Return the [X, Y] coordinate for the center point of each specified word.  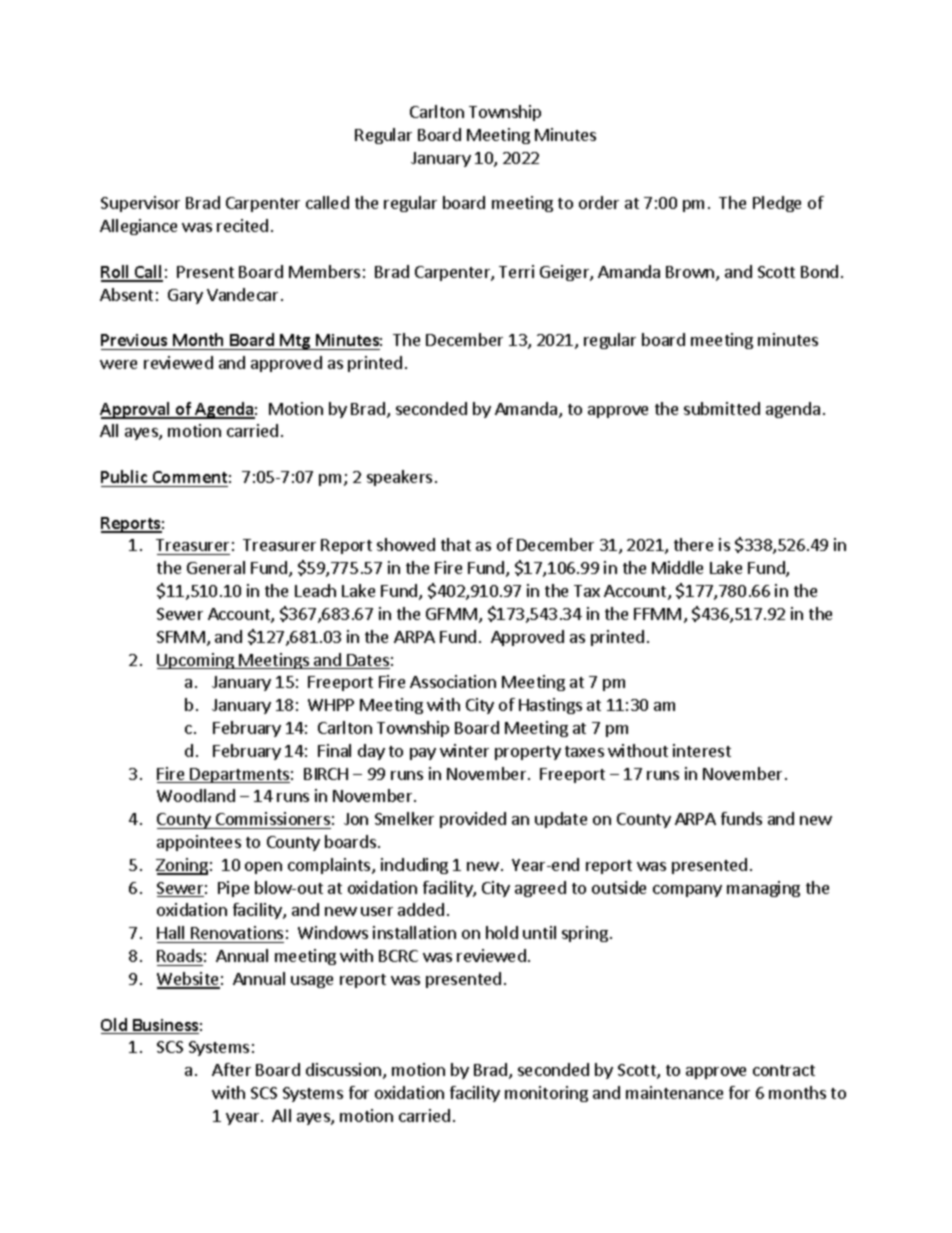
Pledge [777, 204]
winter [464, 750]
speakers [399, 478]
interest [702, 750]
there [693, 544]
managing [763, 889]
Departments [239, 775]
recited [242, 225]
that [456, 544]
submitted [722, 408]
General [216, 567]
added [421, 909]
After [231, 1069]
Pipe [233, 889]
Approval [136, 410]
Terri [516, 271]
